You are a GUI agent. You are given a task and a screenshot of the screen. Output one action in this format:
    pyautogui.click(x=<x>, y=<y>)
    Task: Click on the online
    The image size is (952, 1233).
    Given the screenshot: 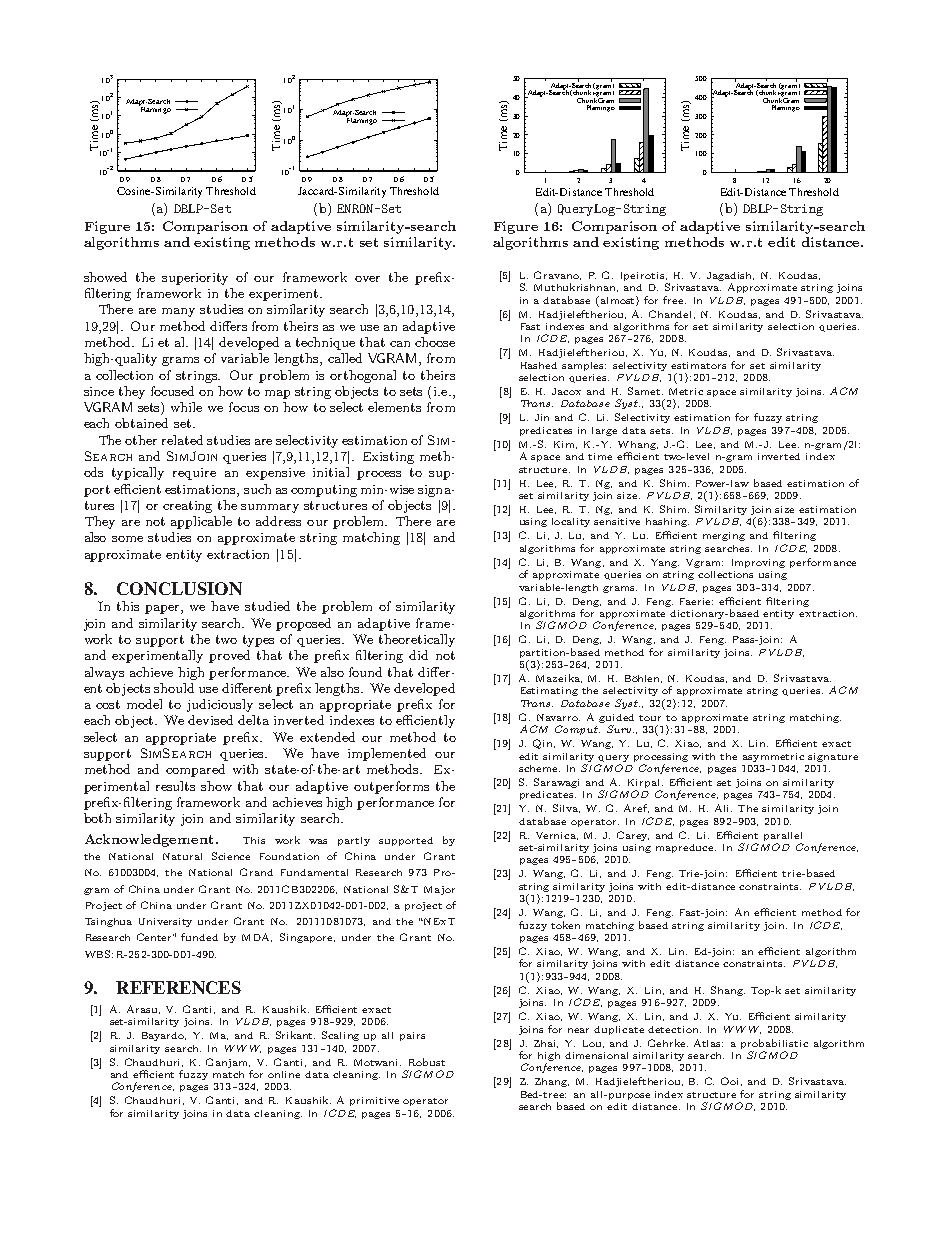 What is the action you would take?
    pyautogui.click(x=284, y=1074)
